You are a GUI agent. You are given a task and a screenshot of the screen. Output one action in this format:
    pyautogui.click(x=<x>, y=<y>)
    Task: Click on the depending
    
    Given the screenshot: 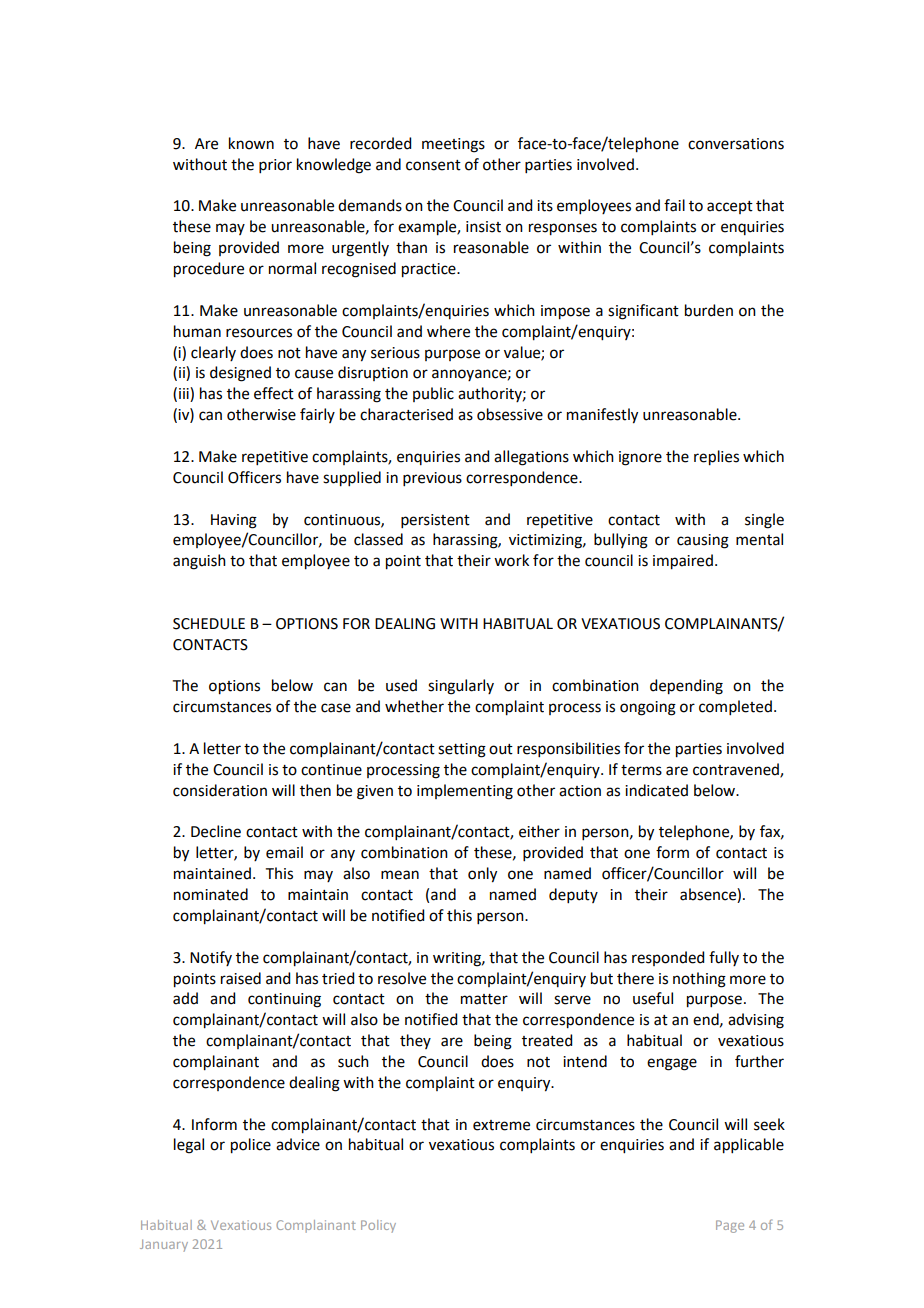 What is the action you would take?
    pyautogui.click(x=686, y=687)
